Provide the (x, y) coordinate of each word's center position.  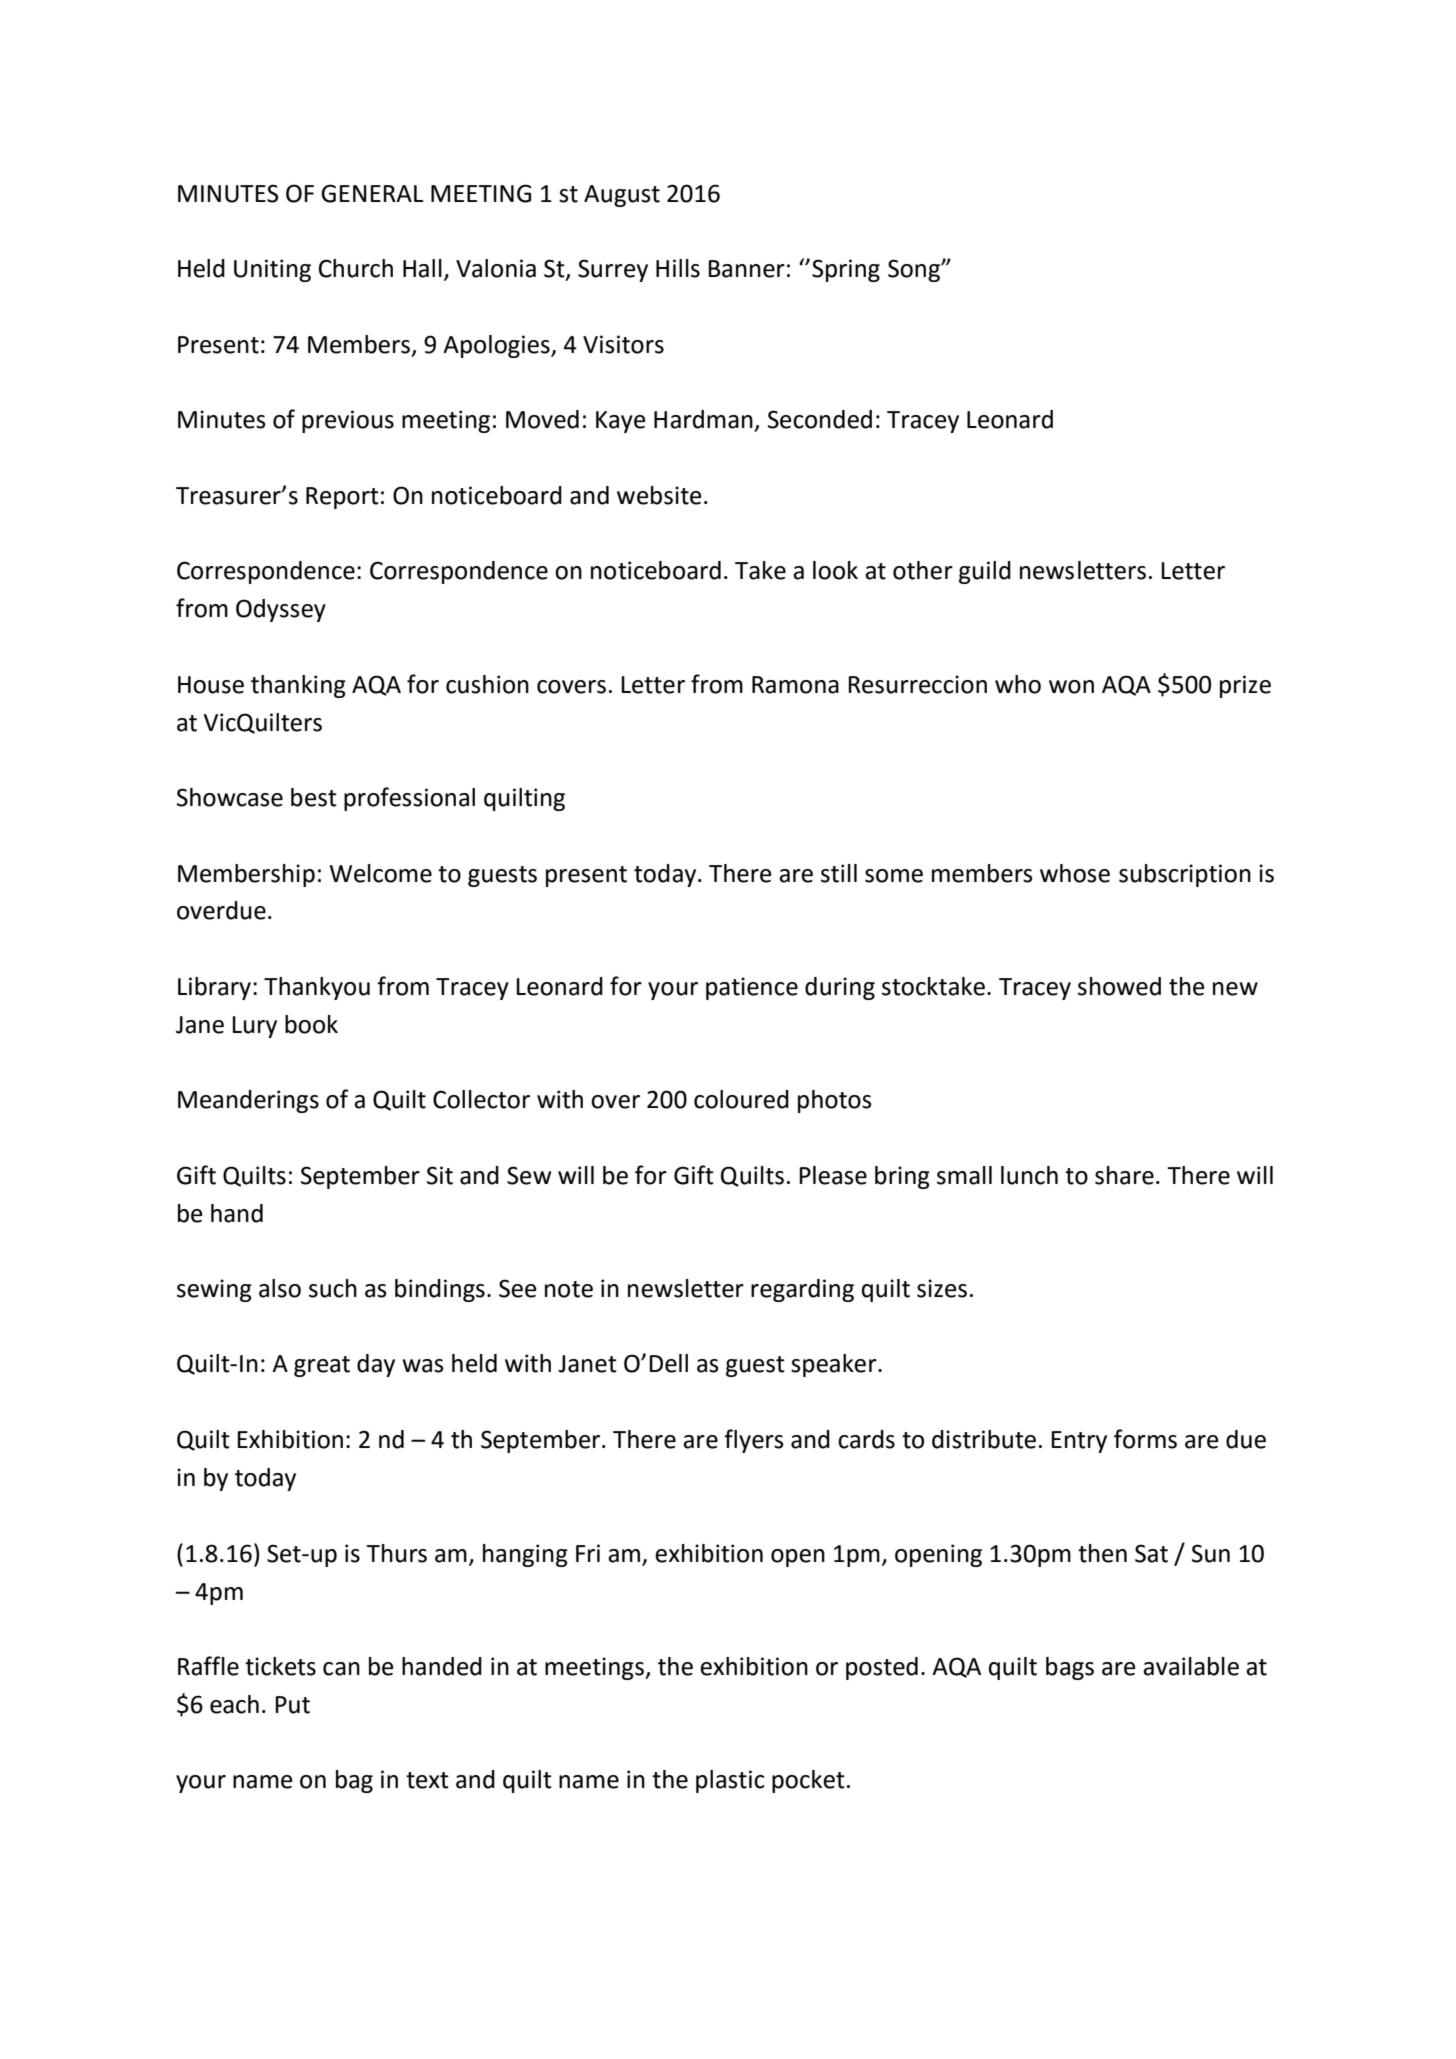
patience (752, 988)
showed (1119, 986)
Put (292, 1705)
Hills (678, 268)
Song (915, 270)
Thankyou (317, 988)
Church (356, 268)
